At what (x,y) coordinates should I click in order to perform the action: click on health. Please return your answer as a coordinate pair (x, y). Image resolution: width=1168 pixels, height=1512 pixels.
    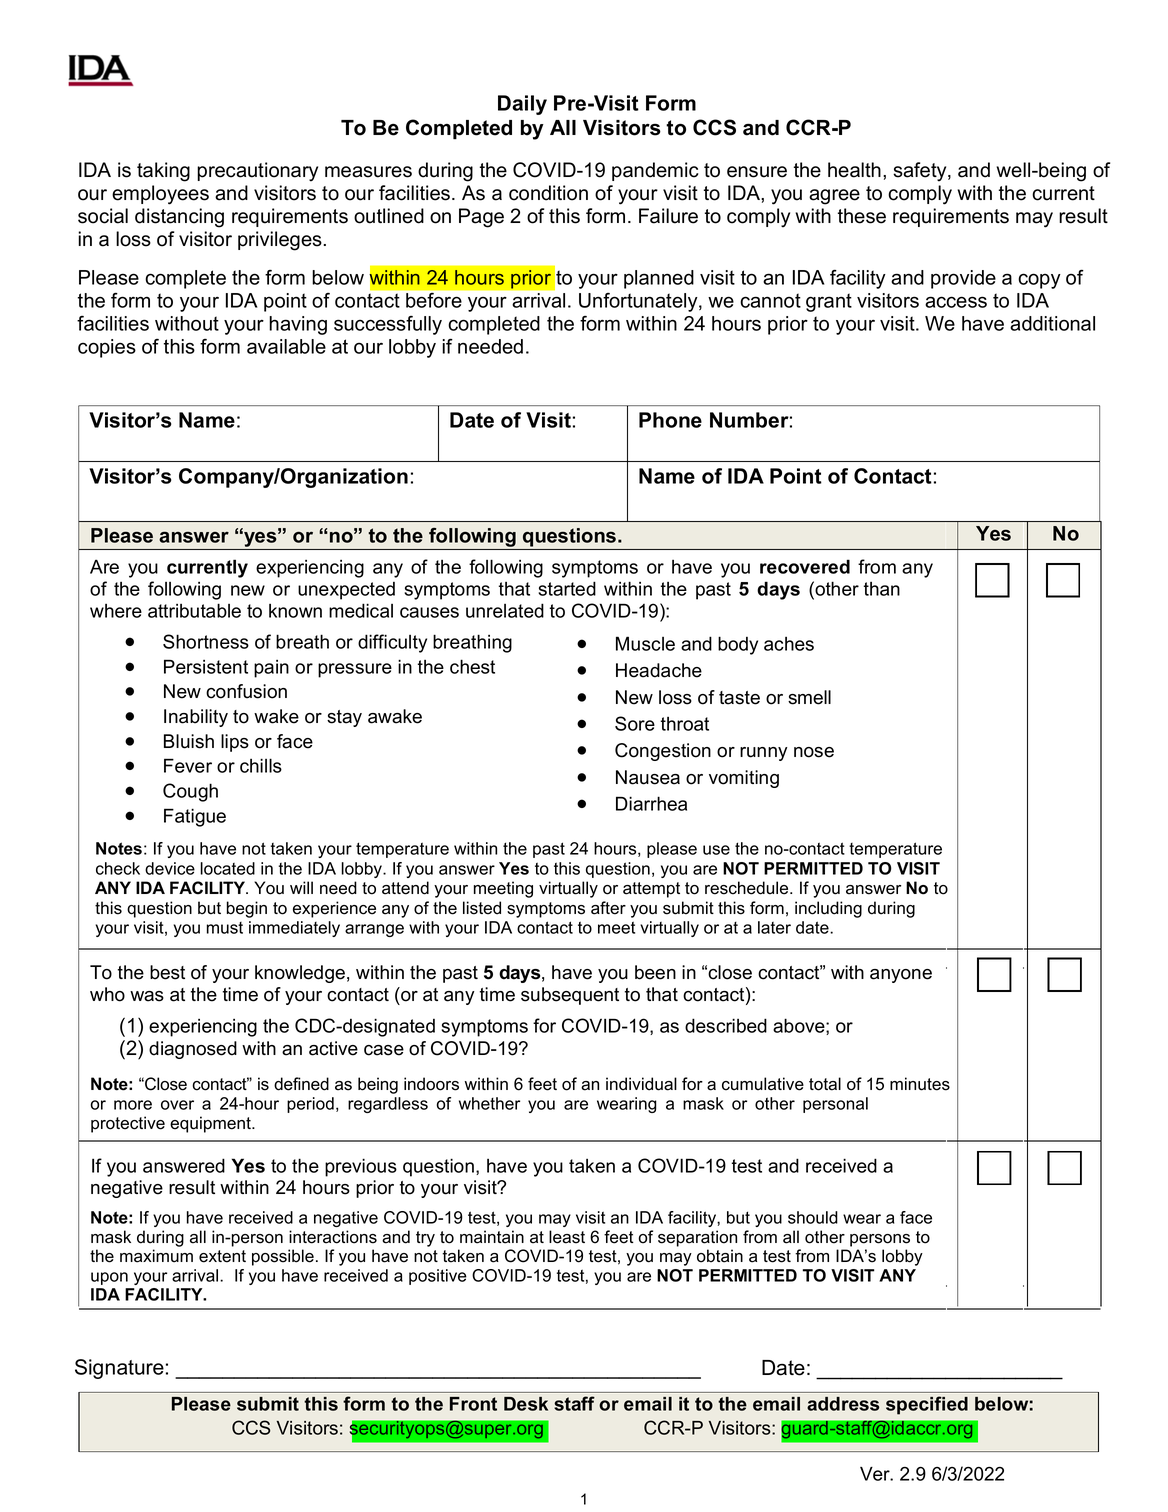
    Looking at the image, I should click on (854, 170).
